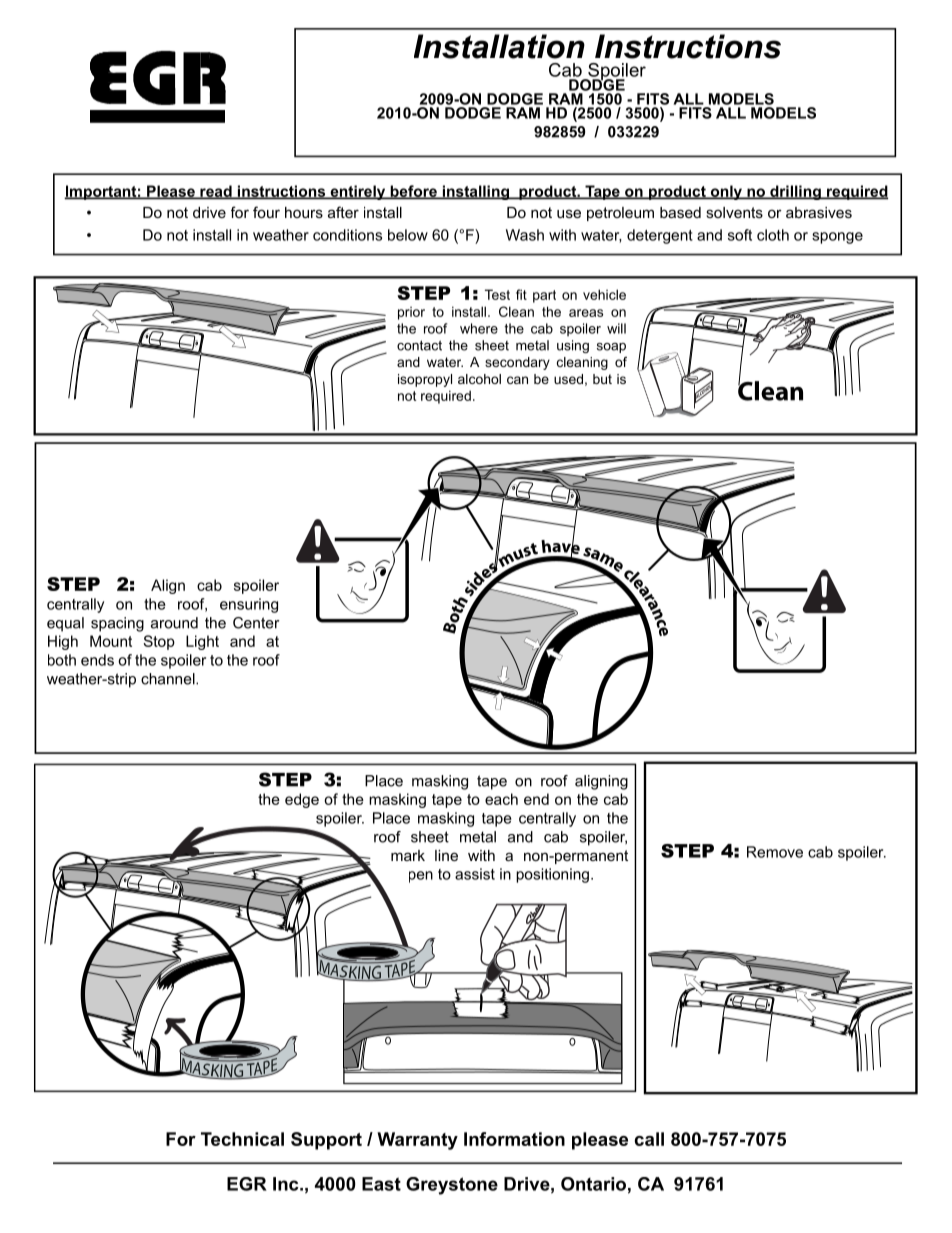 The height and width of the screenshot is (1233, 952). What do you see at coordinates (242, 1139) in the screenshot?
I see `Technical` at bounding box center [242, 1139].
